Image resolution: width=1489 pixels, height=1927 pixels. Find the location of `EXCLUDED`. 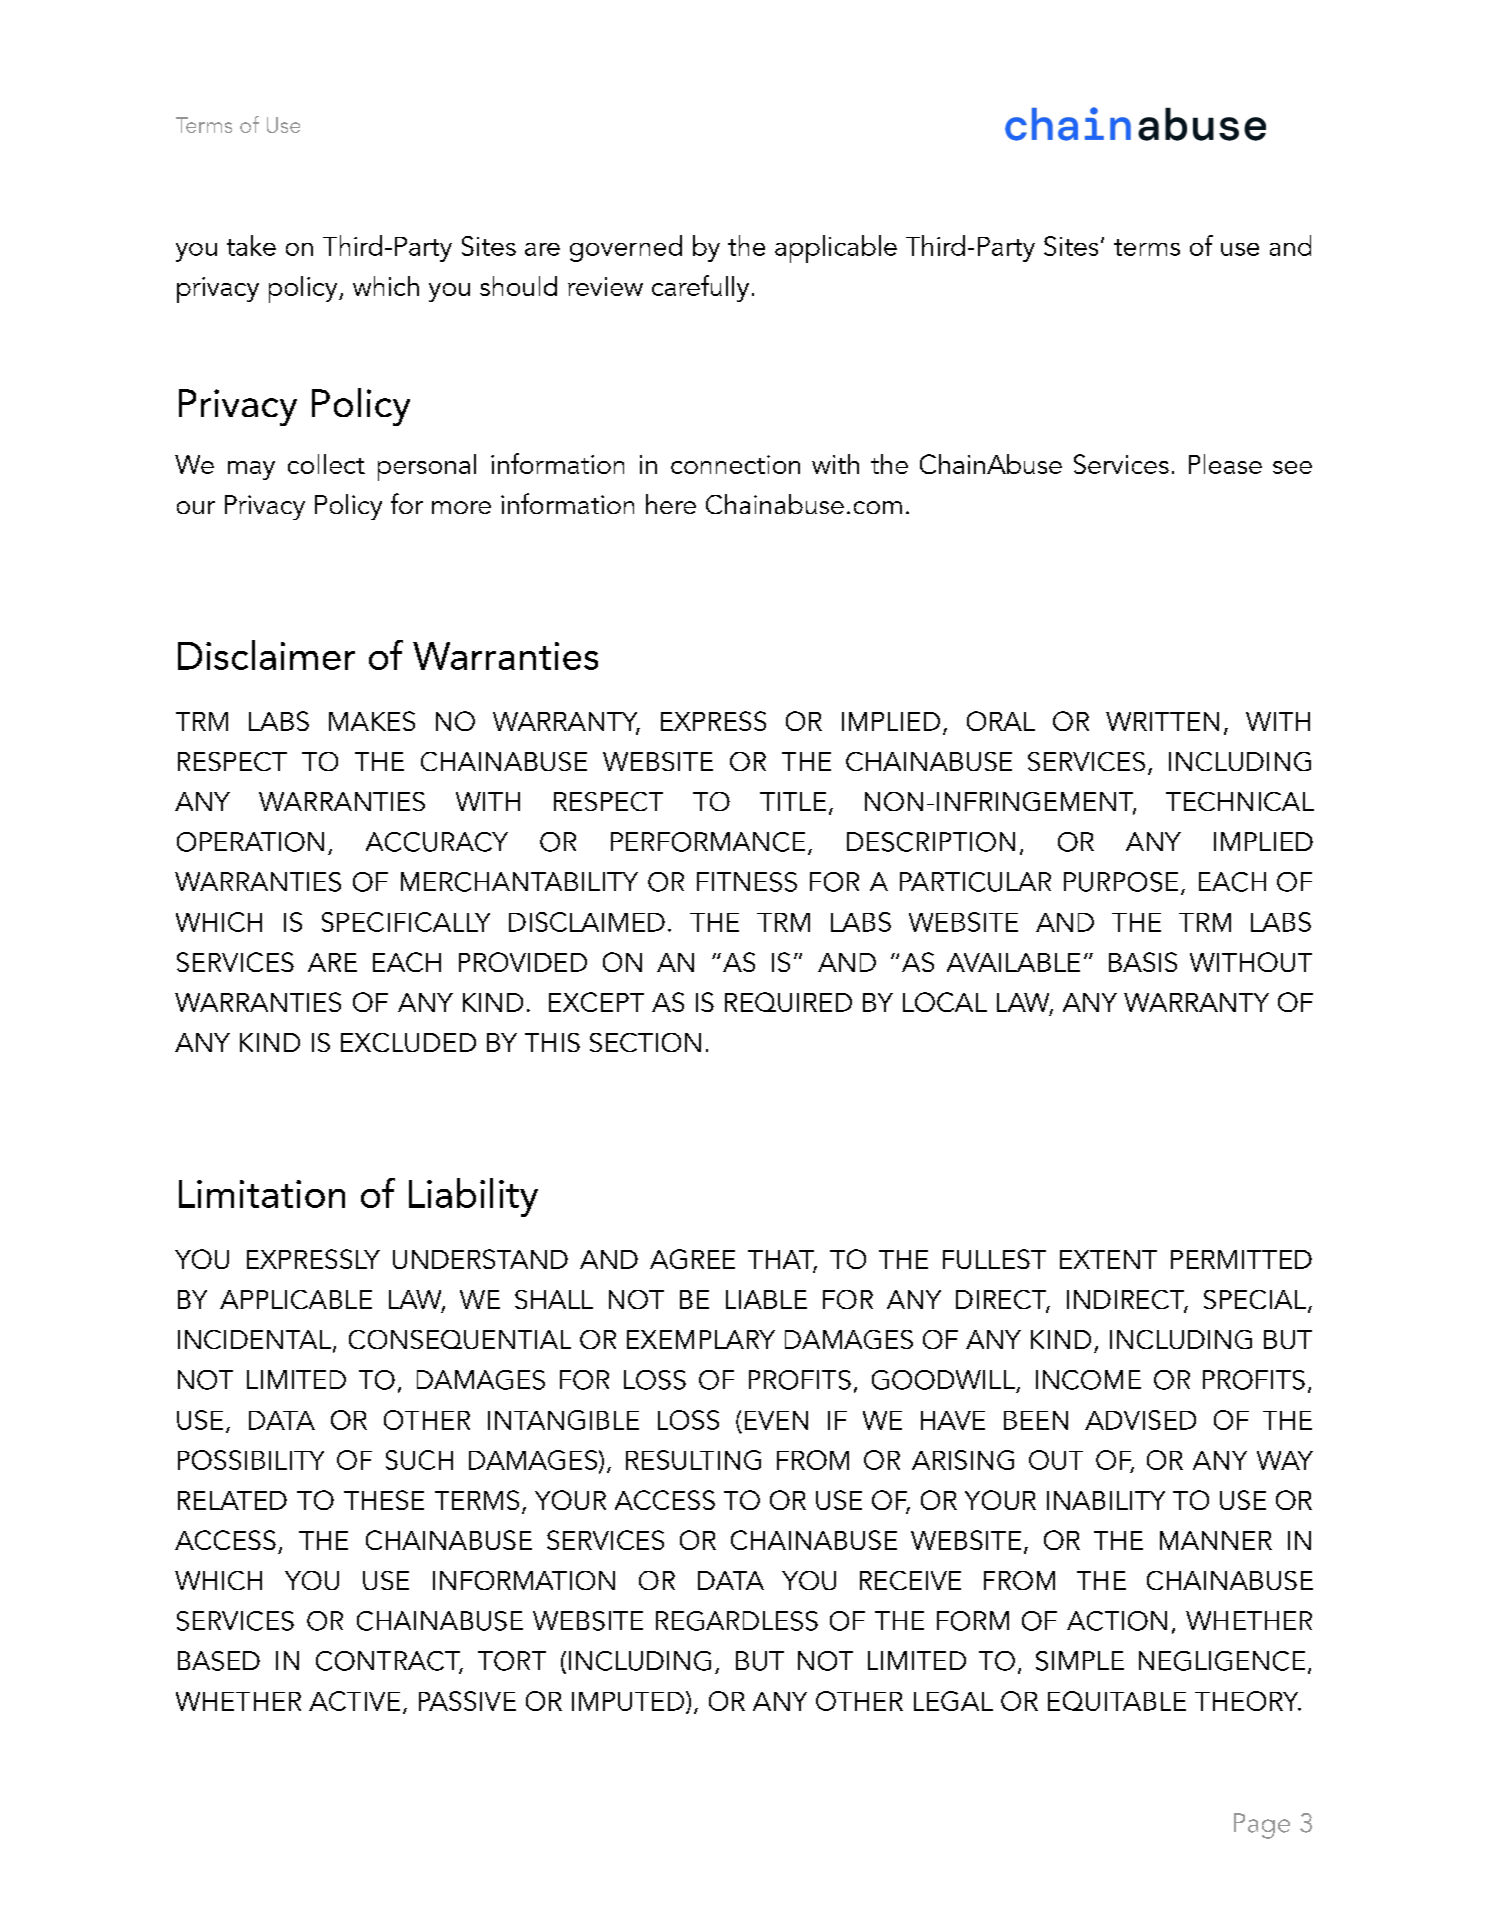

EXCLUDED is located at coordinates (408, 1042).
